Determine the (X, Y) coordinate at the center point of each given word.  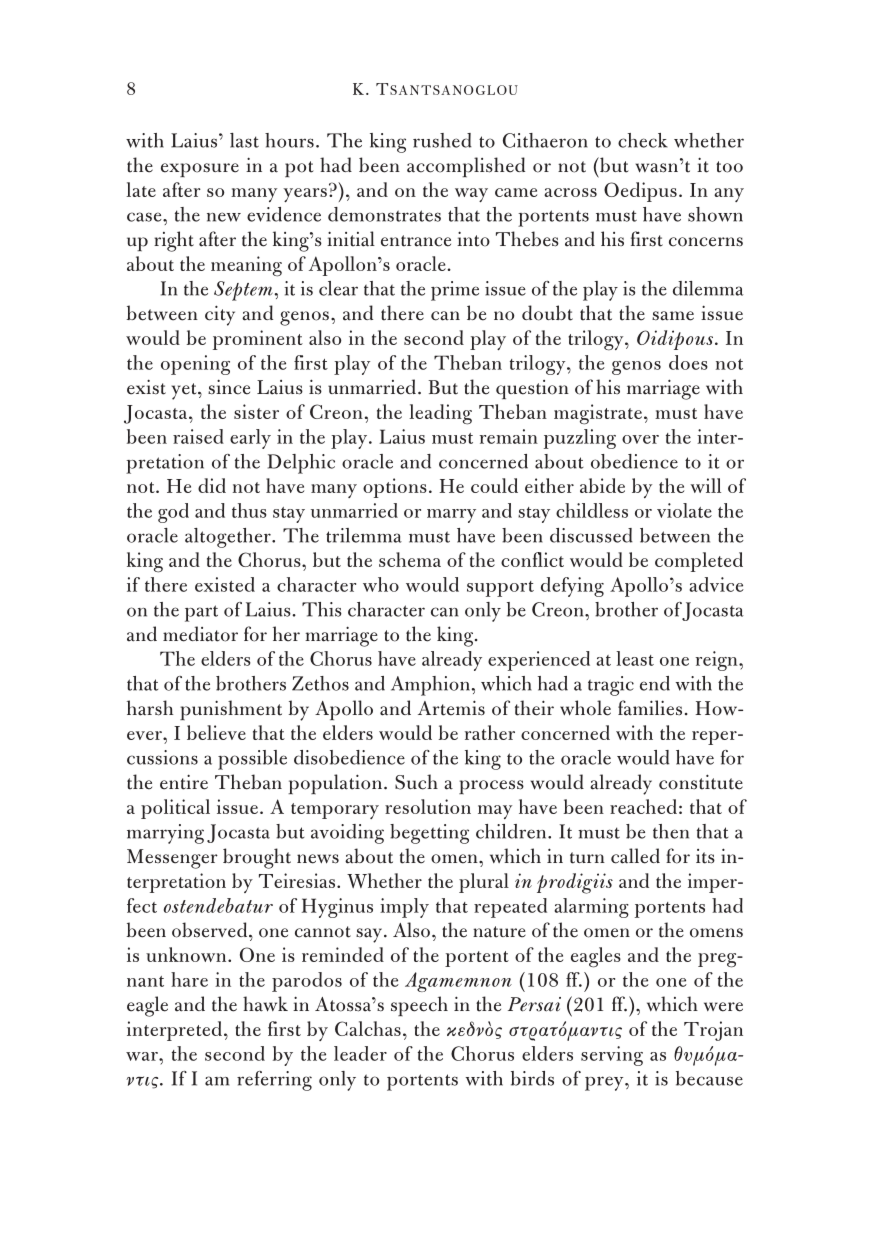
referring (274, 1081)
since (229, 387)
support (500, 589)
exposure (200, 170)
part (201, 613)
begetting (429, 834)
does (688, 362)
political (175, 809)
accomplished (466, 167)
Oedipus (640, 192)
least (635, 658)
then (671, 831)
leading (440, 414)
